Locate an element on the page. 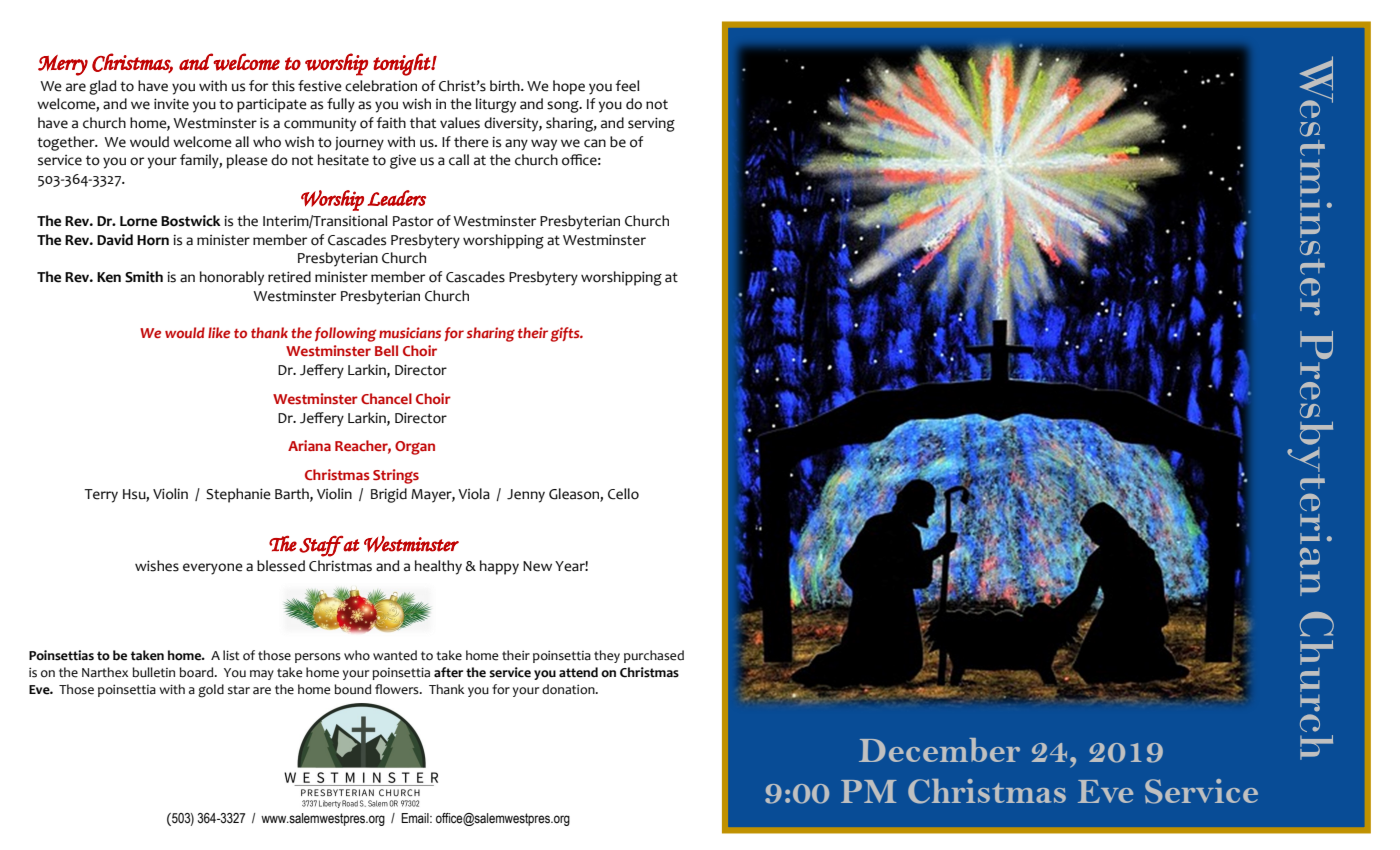  Pastor is located at coordinates (413, 221).
